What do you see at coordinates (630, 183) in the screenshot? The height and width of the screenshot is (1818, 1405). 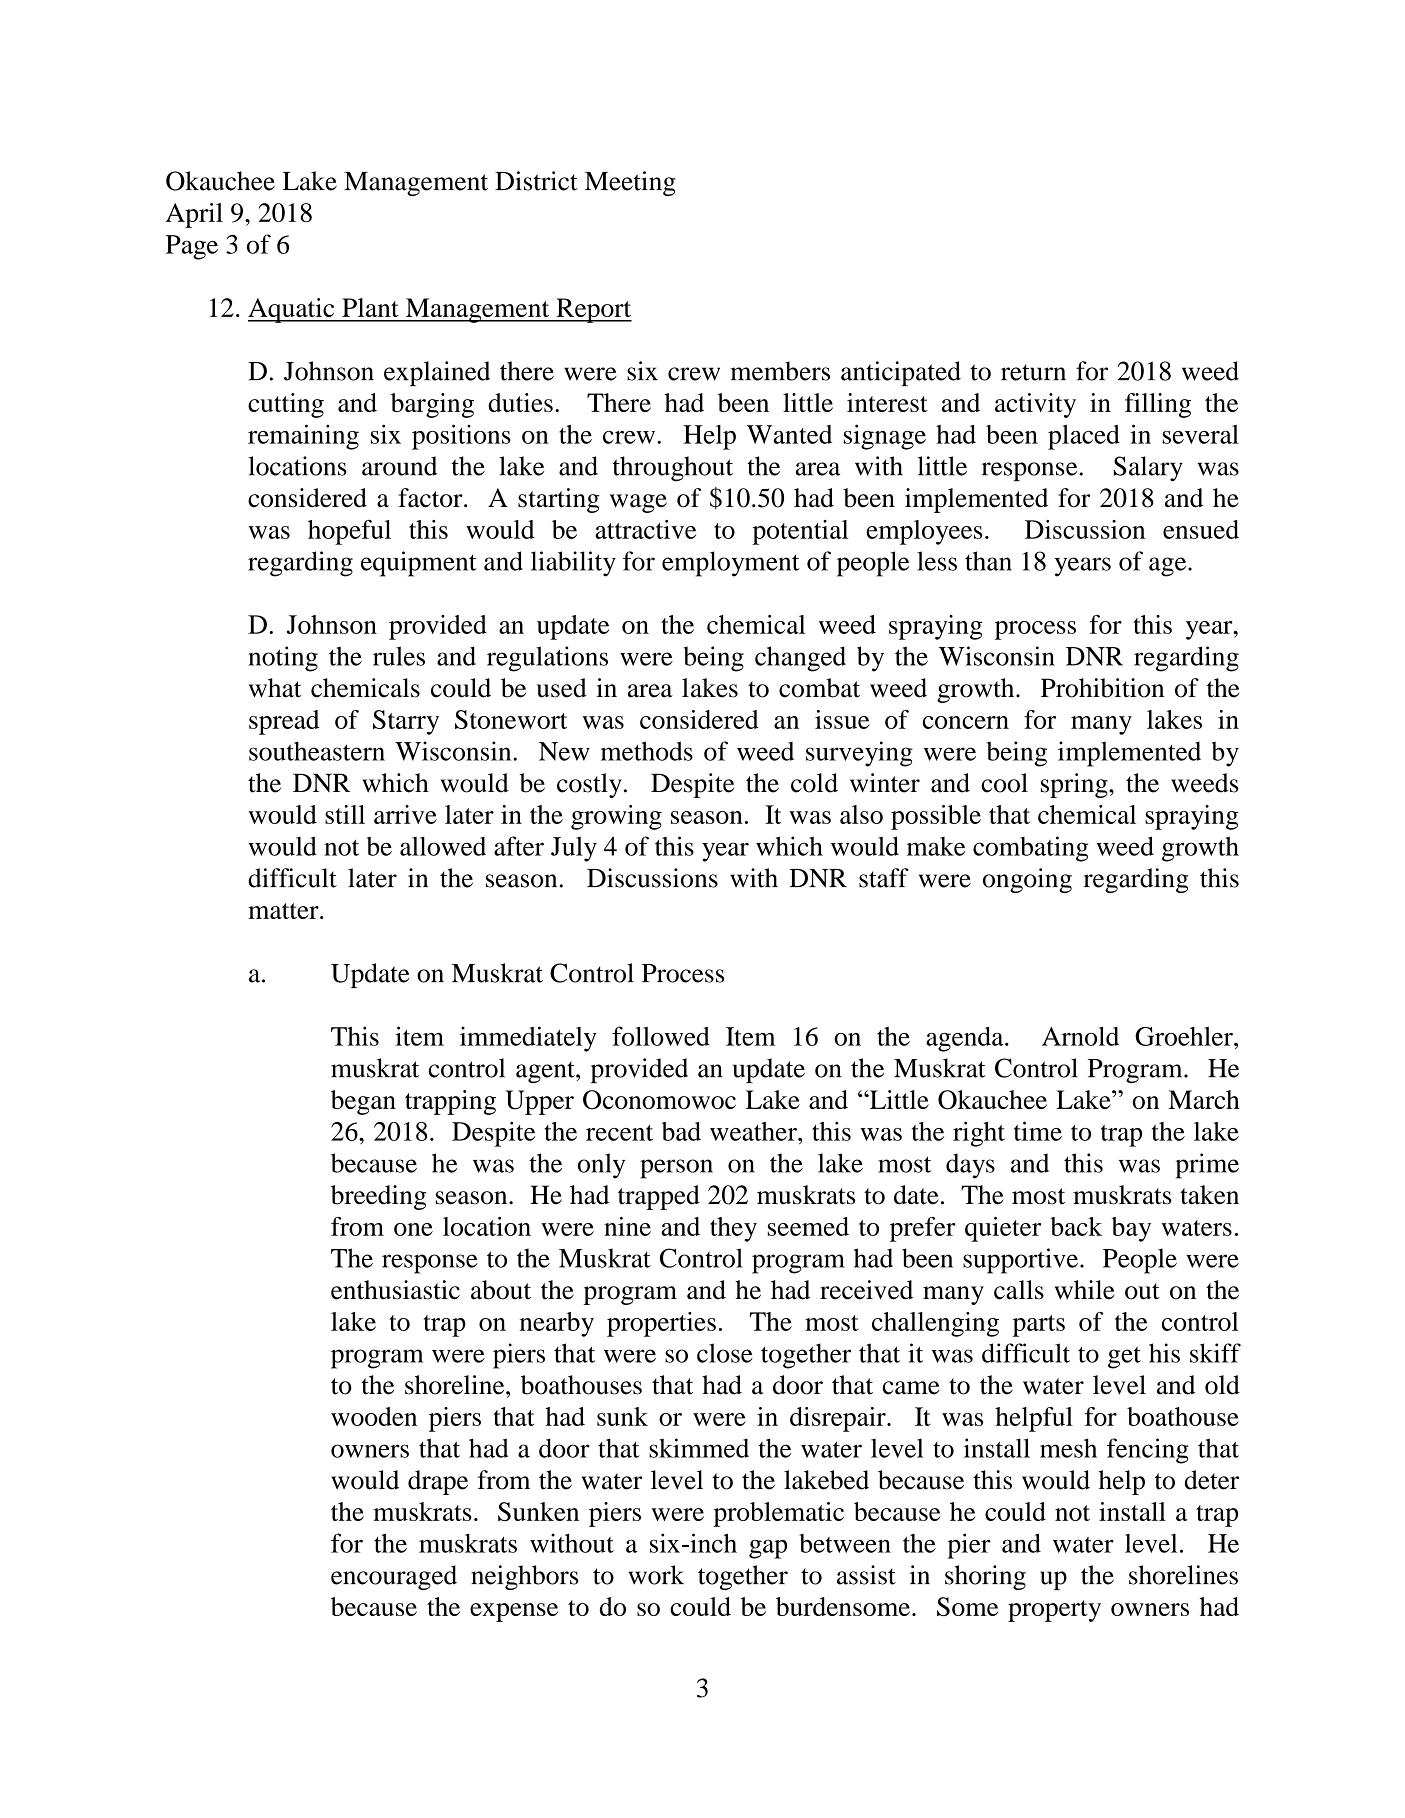 I see `Meeting` at bounding box center [630, 183].
